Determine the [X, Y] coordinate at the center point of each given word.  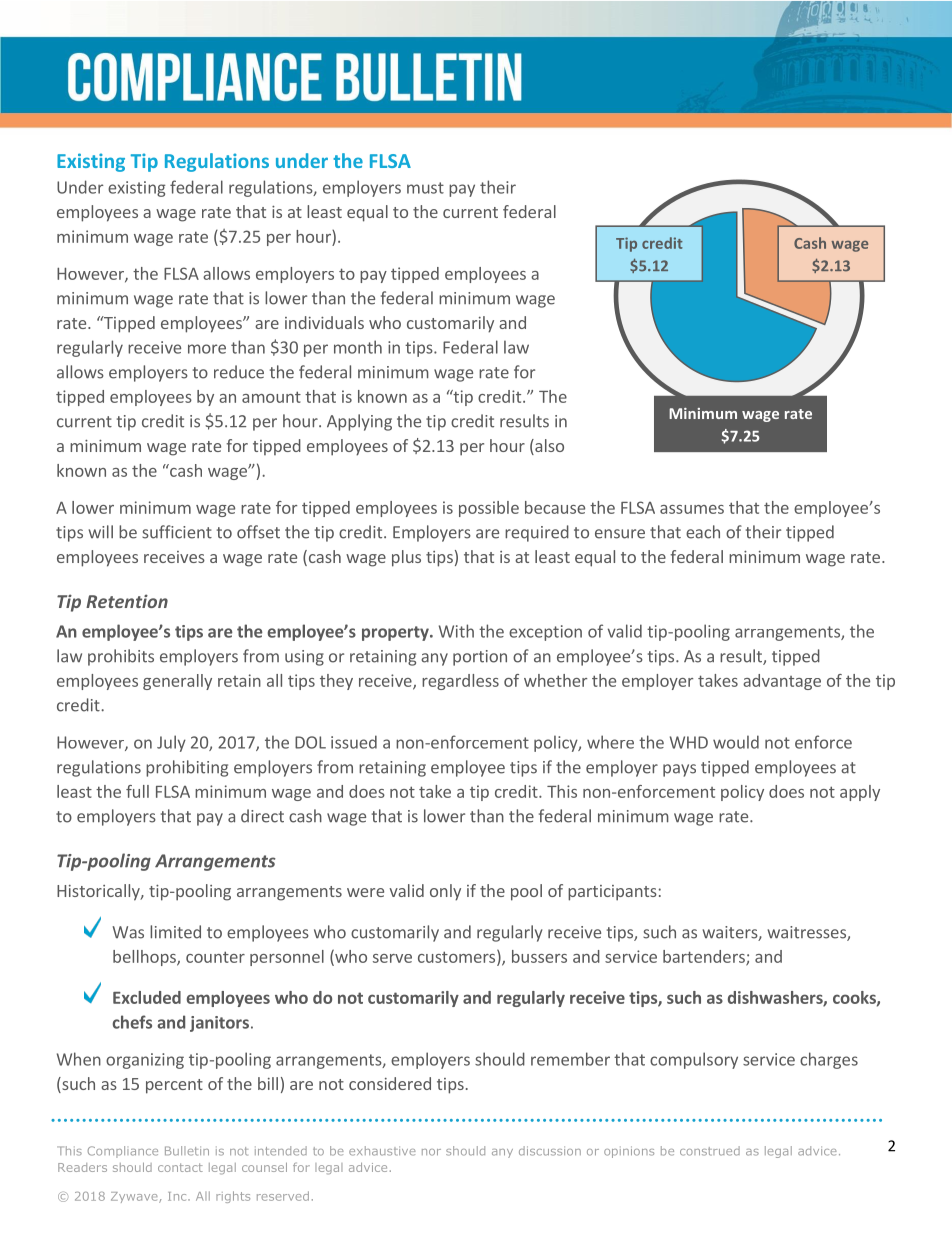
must [425, 188]
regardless [460, 682]
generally [177, 682]
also [548, 447]
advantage [782, 682]
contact [180, 1167]
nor [431, 1152]
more [207, 349]
